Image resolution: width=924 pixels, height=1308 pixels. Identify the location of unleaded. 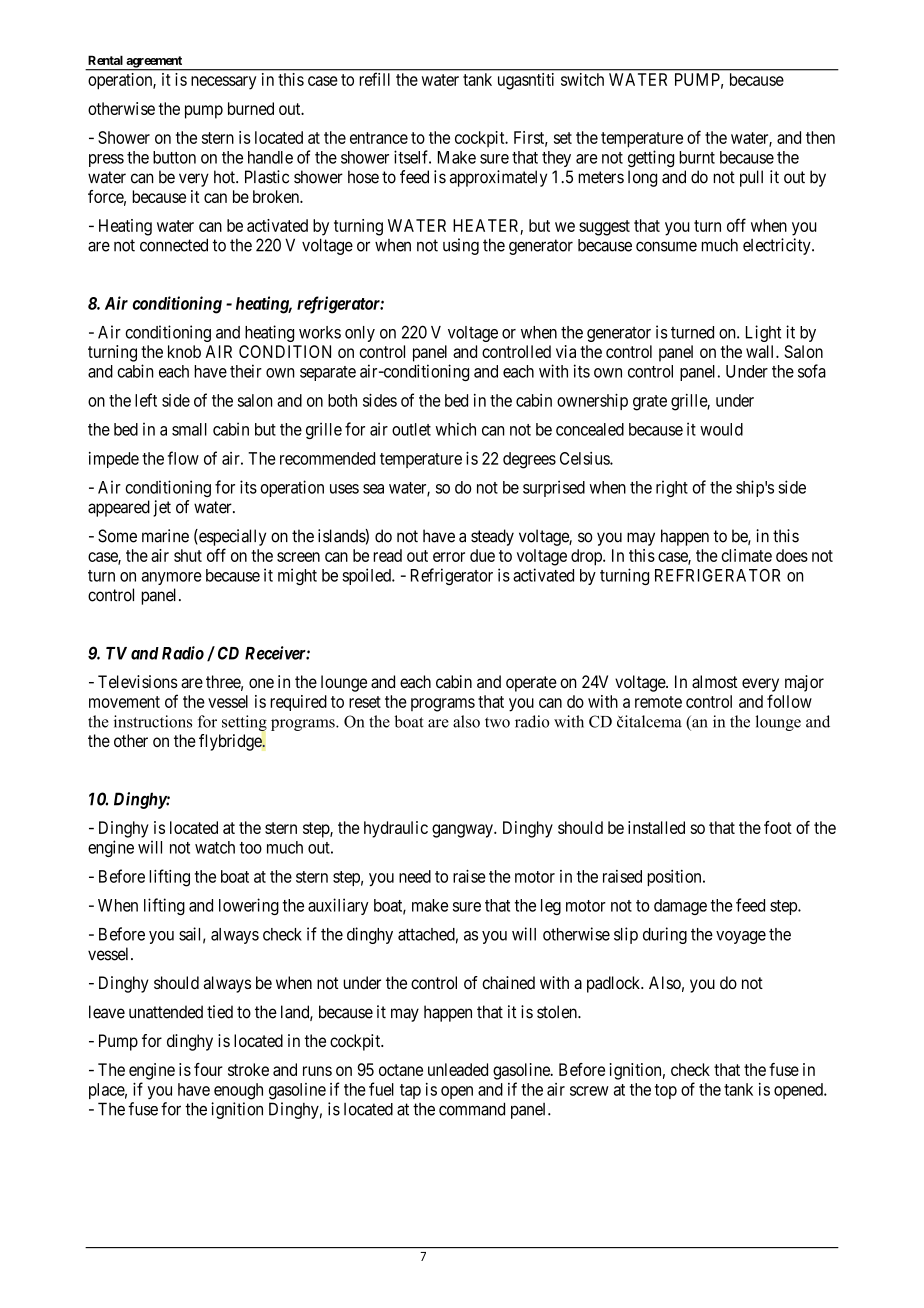
(458, 1069).
